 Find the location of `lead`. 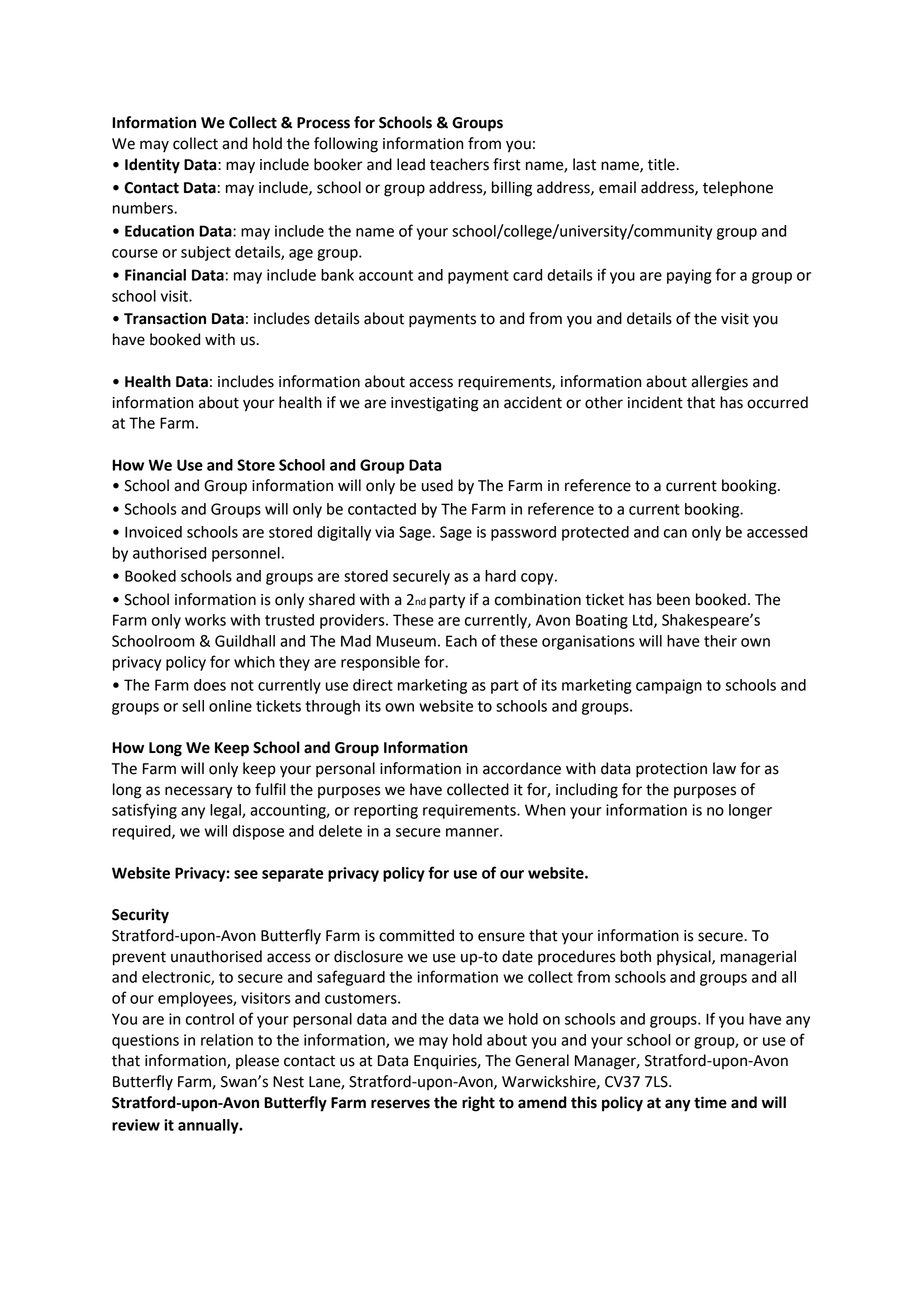

lead is located at coordinates (411, 164).
